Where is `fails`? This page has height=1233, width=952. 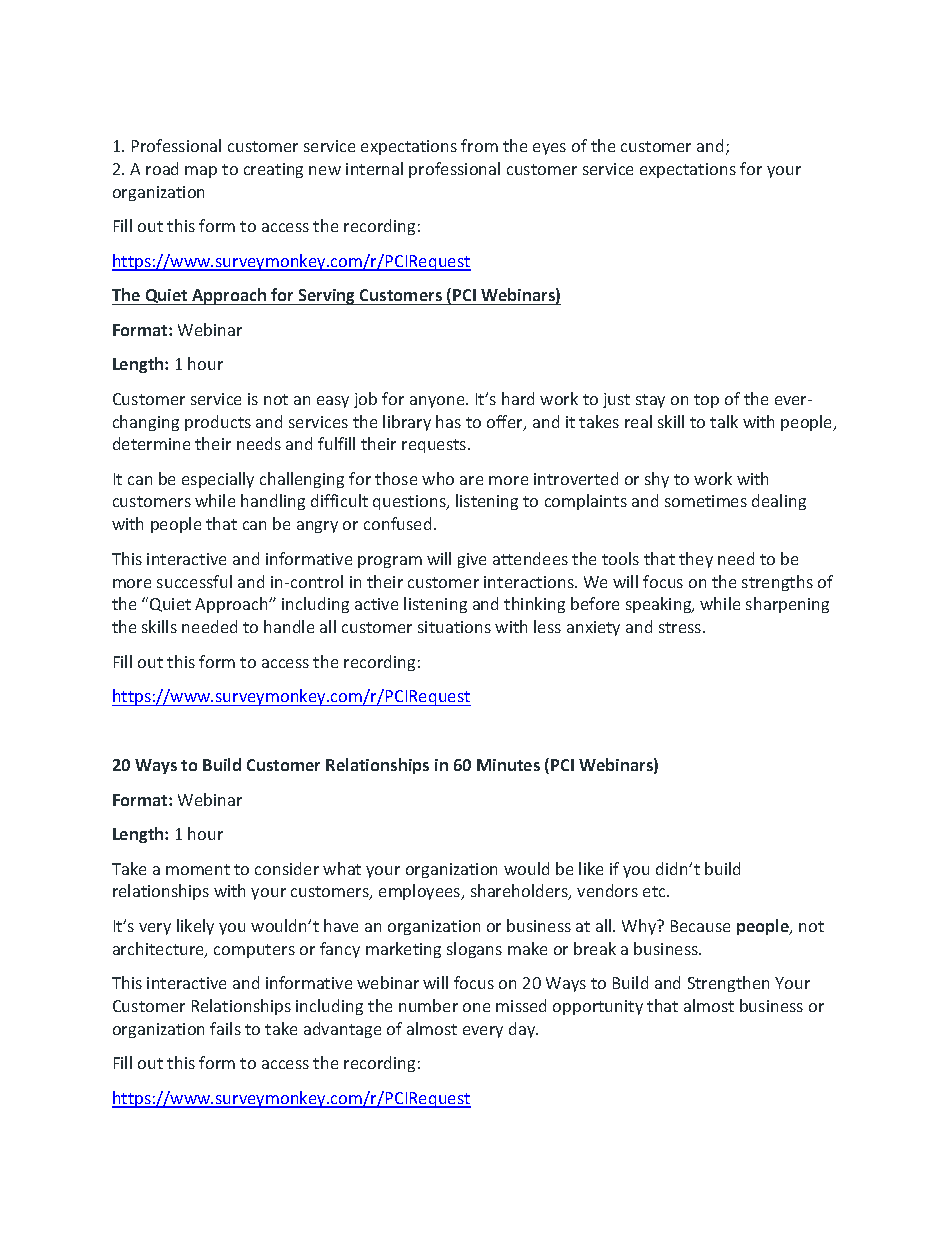
fails is located at coordinates (225, 1028).
